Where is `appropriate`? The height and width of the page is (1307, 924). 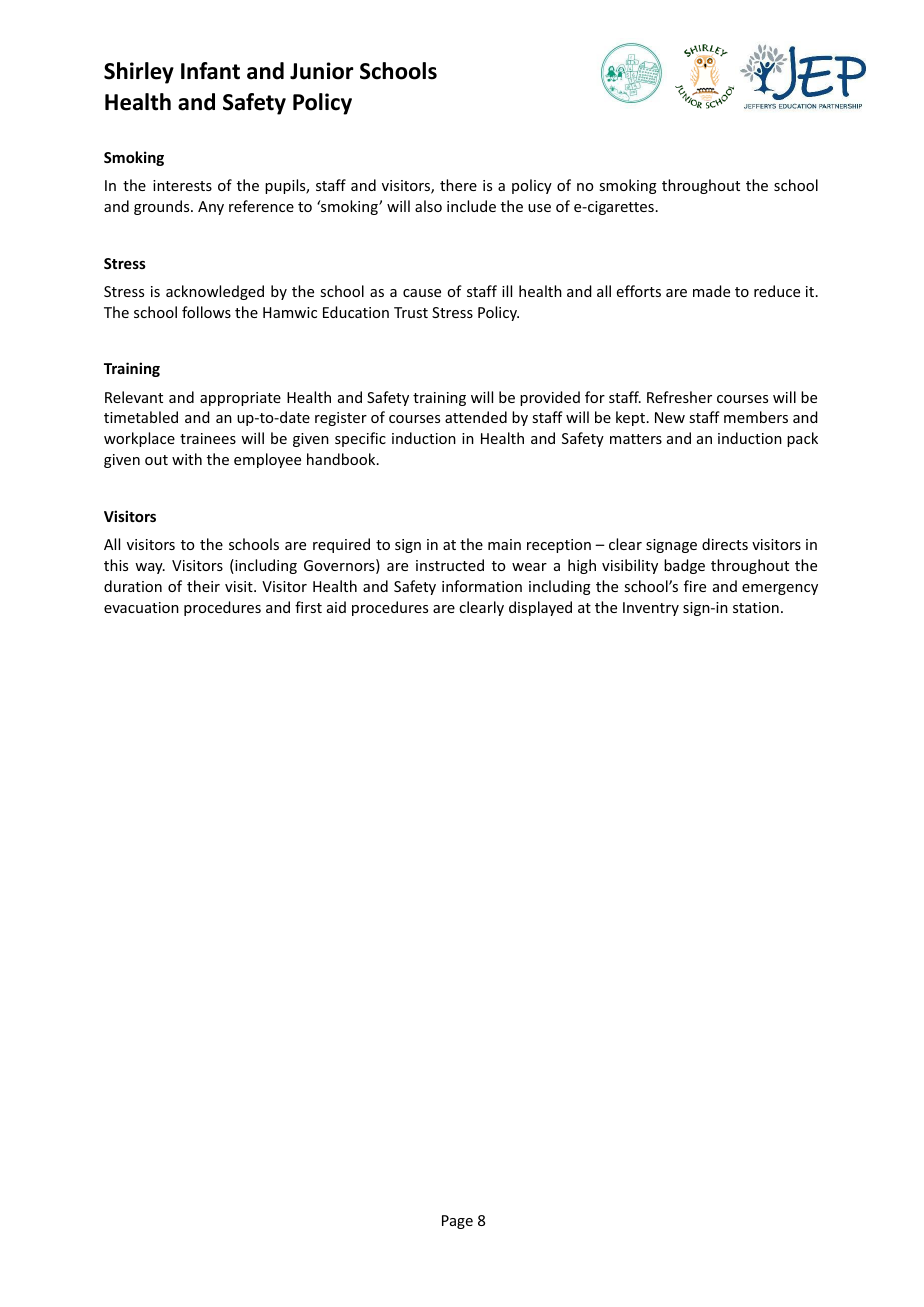
appropriate is located at coordinates (240, 399).
